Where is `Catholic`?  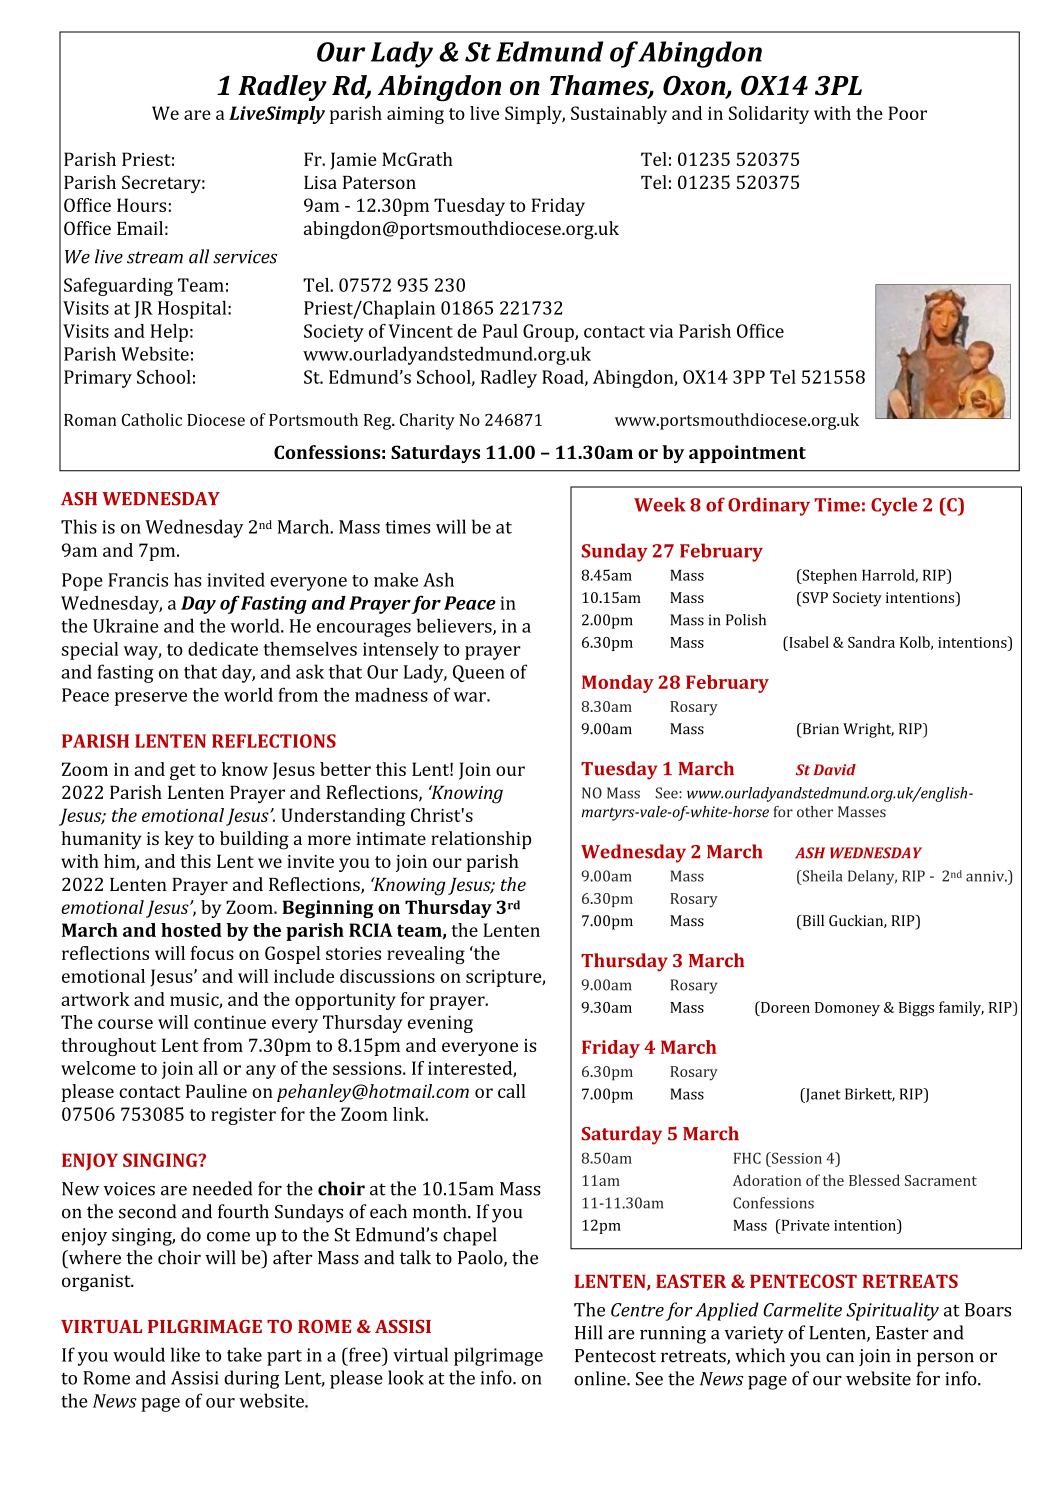
Catholic is located at coordinates (152, 419).
